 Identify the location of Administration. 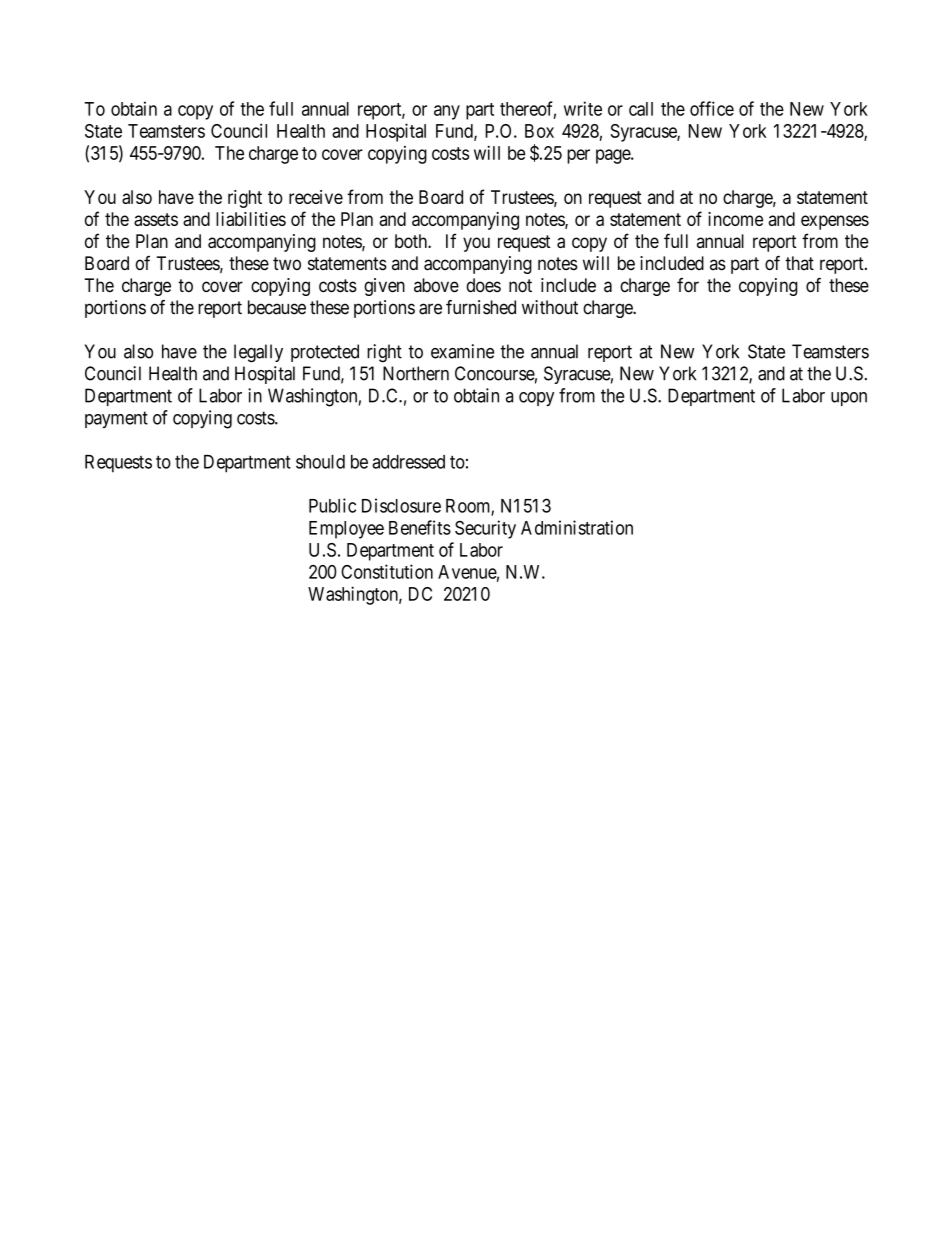
(577, 527).
